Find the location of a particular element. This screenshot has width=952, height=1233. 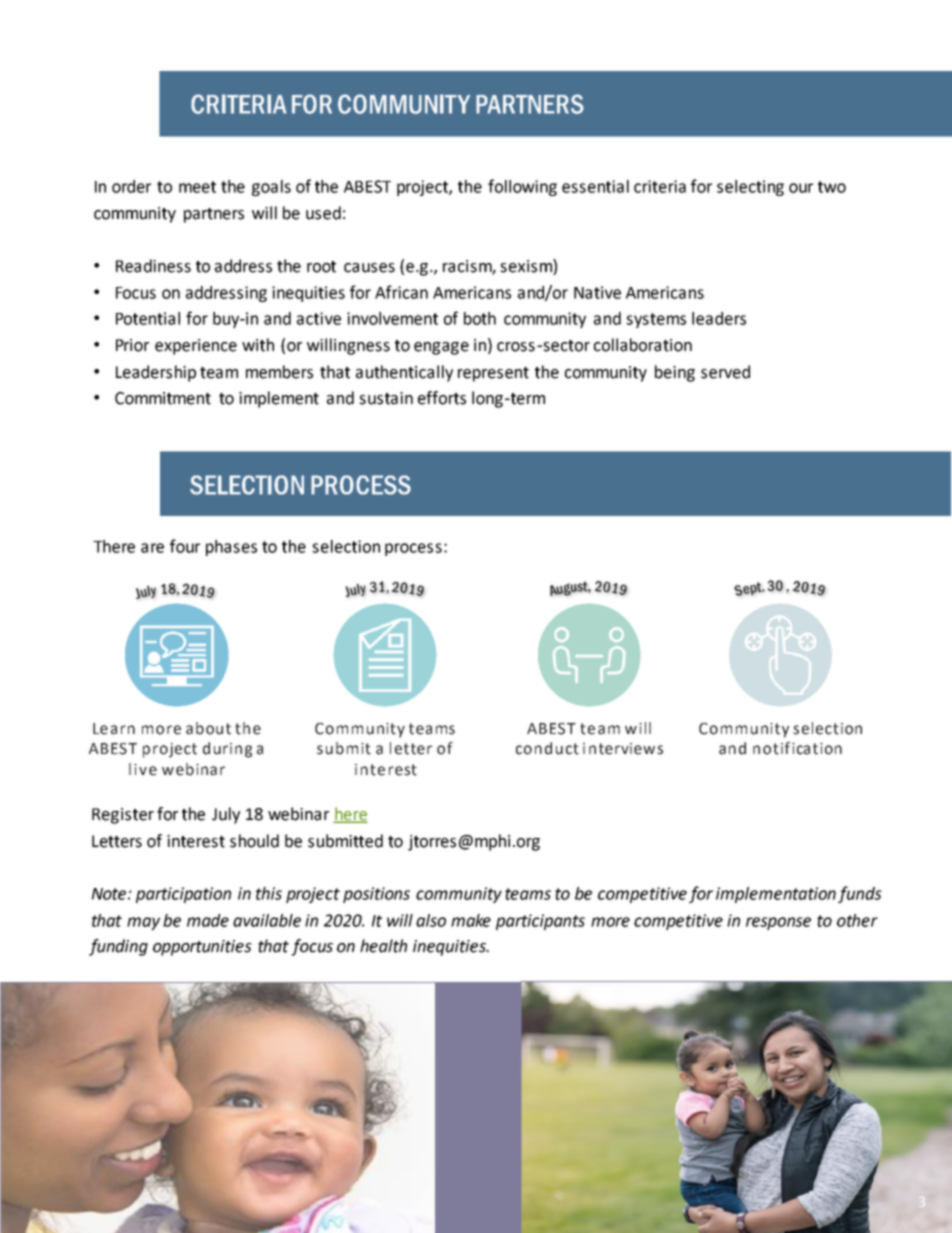

following is located at coordinates (522, 187).
